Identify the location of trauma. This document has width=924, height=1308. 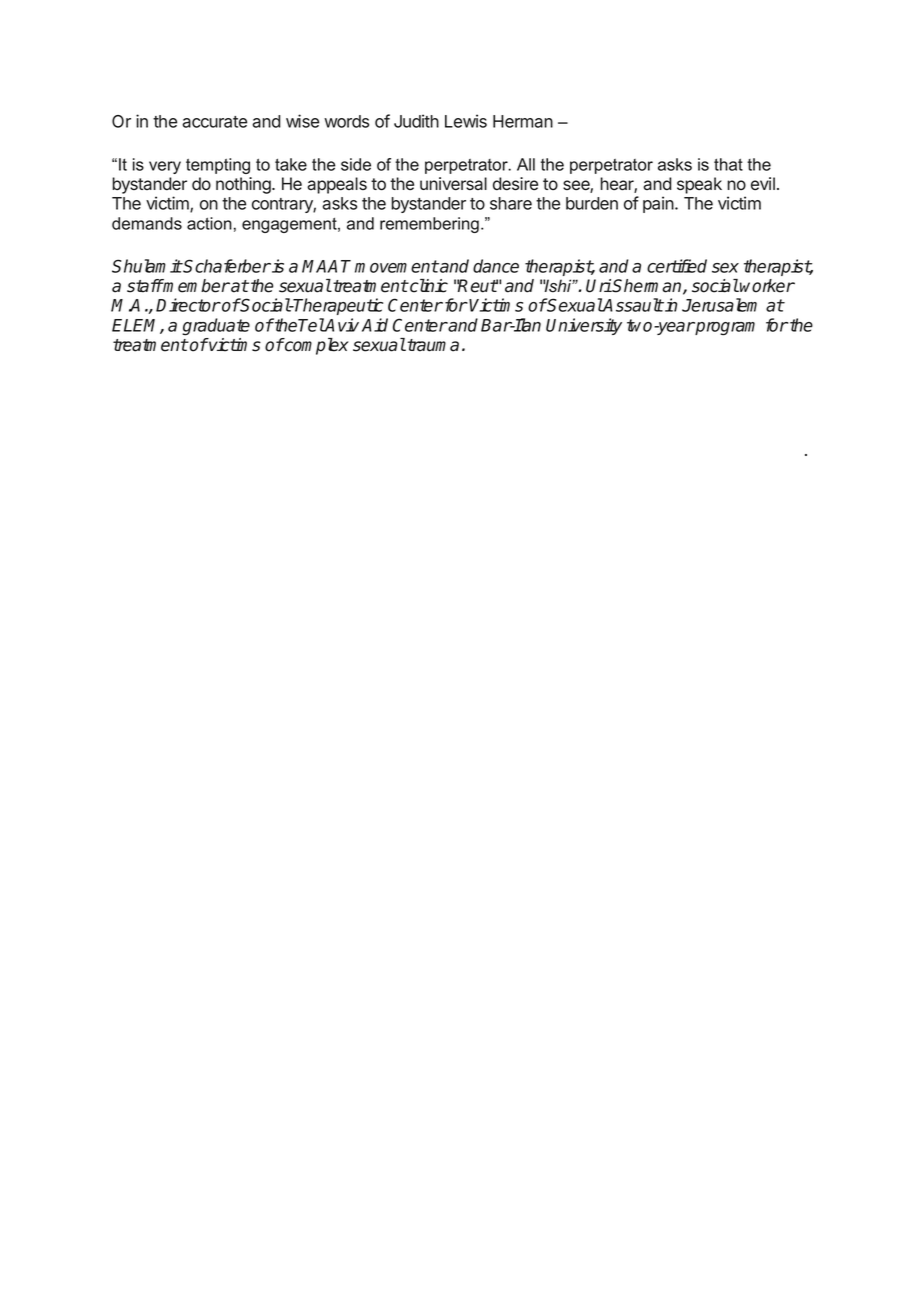
(432, 345).
